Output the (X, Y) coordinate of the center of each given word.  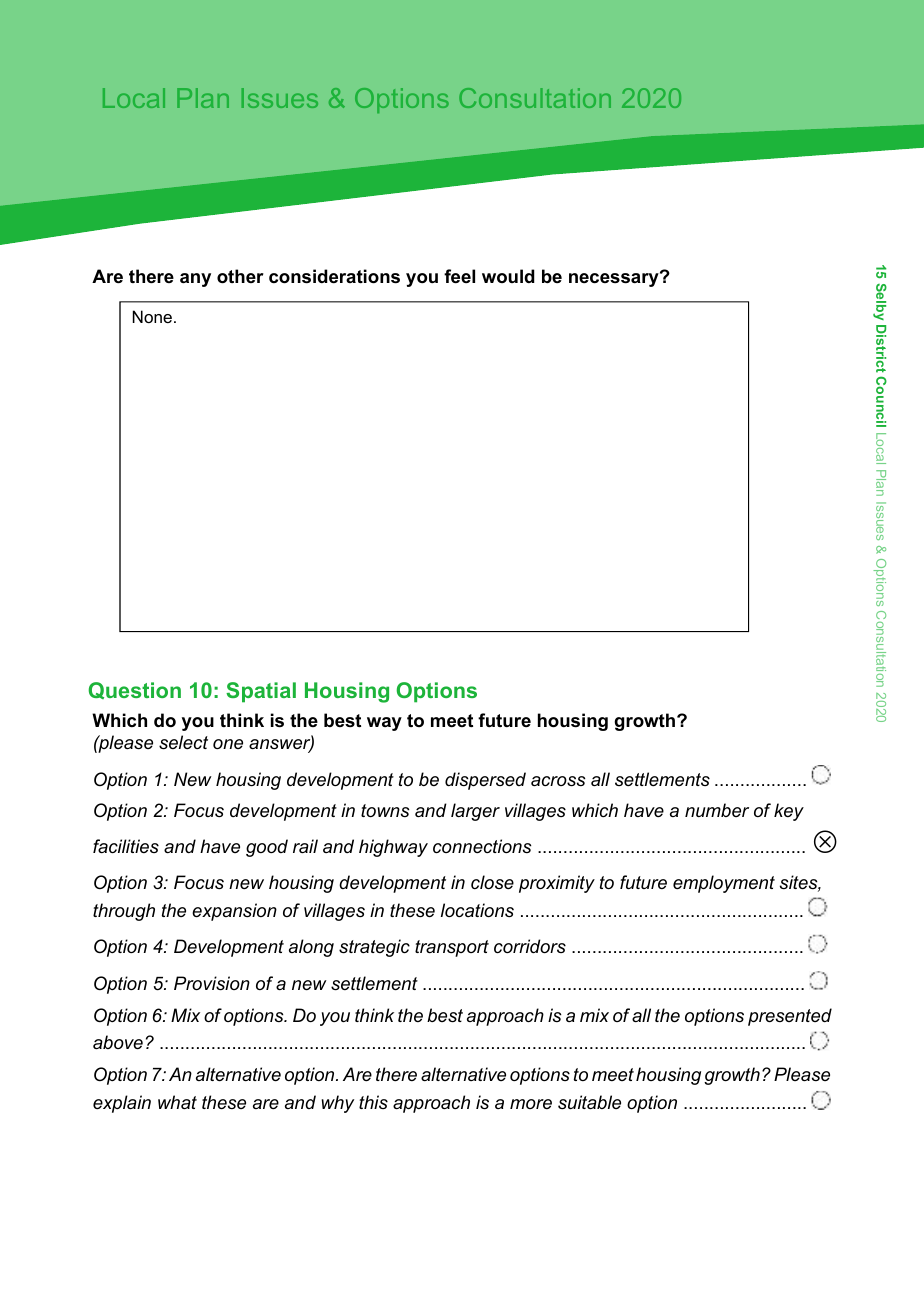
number (717, 810)
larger (475, 812)
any (195, 280)
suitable (589, 1102)
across (558, 781)
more (531, 1104)
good (267, 848)
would (508, 276)
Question (134, 690)
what (177, 1102)
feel (459, 276)
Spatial (261, 692)
